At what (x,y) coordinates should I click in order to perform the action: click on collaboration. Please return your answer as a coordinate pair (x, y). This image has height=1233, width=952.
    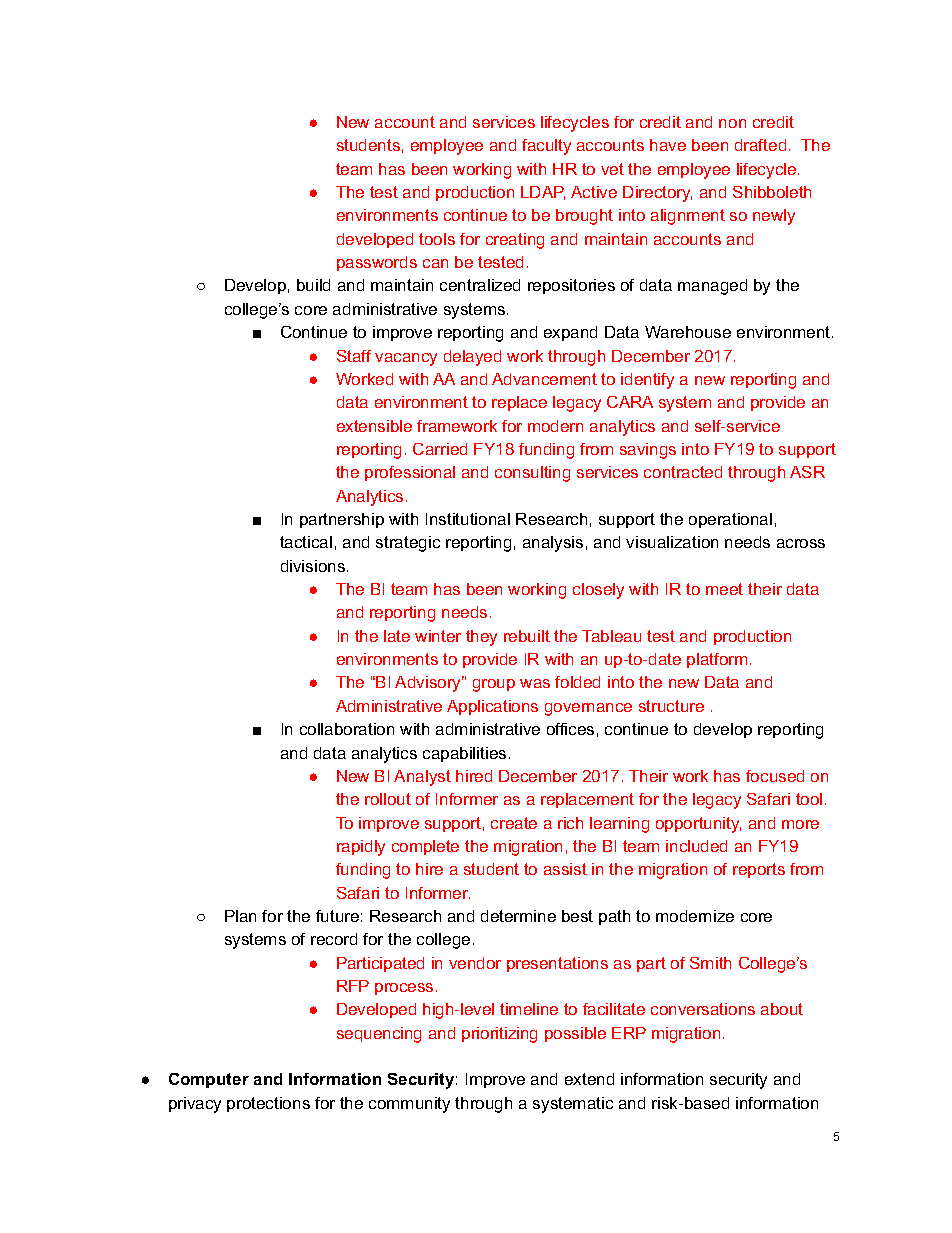
    Looking at the image, I should click on (347, 729).
